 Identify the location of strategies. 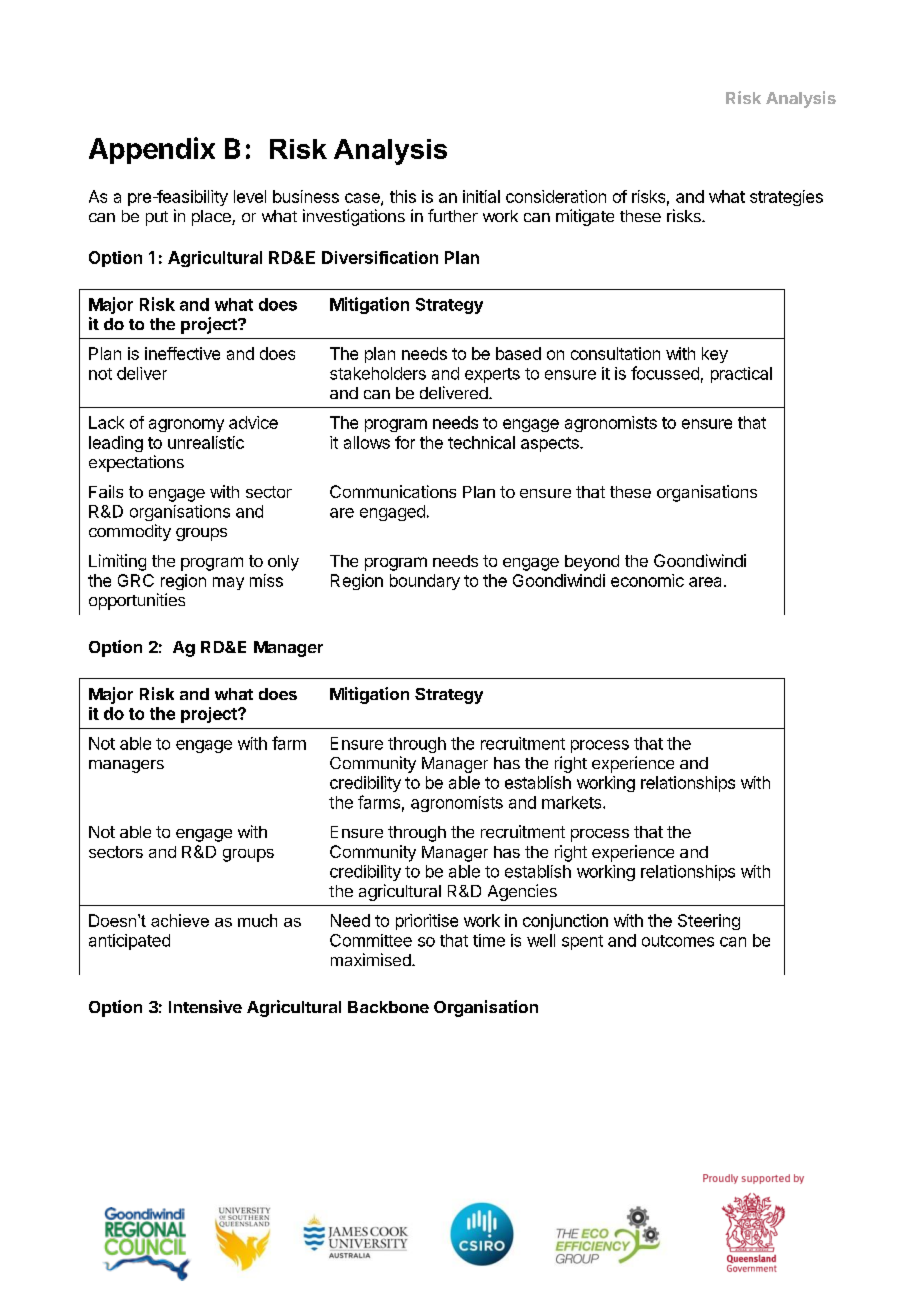
(786, 198).
